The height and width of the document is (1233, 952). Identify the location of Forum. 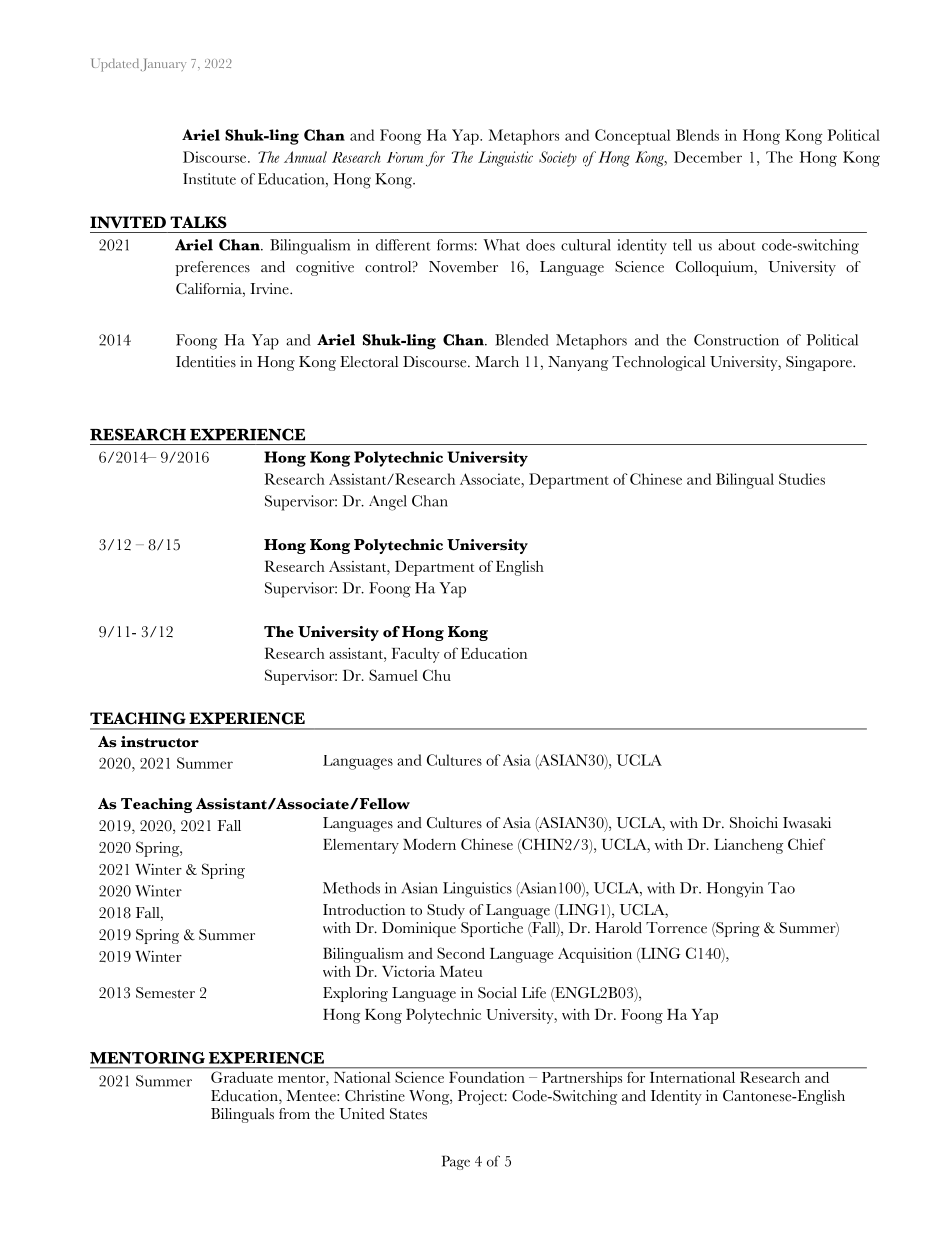
(405, 157).
